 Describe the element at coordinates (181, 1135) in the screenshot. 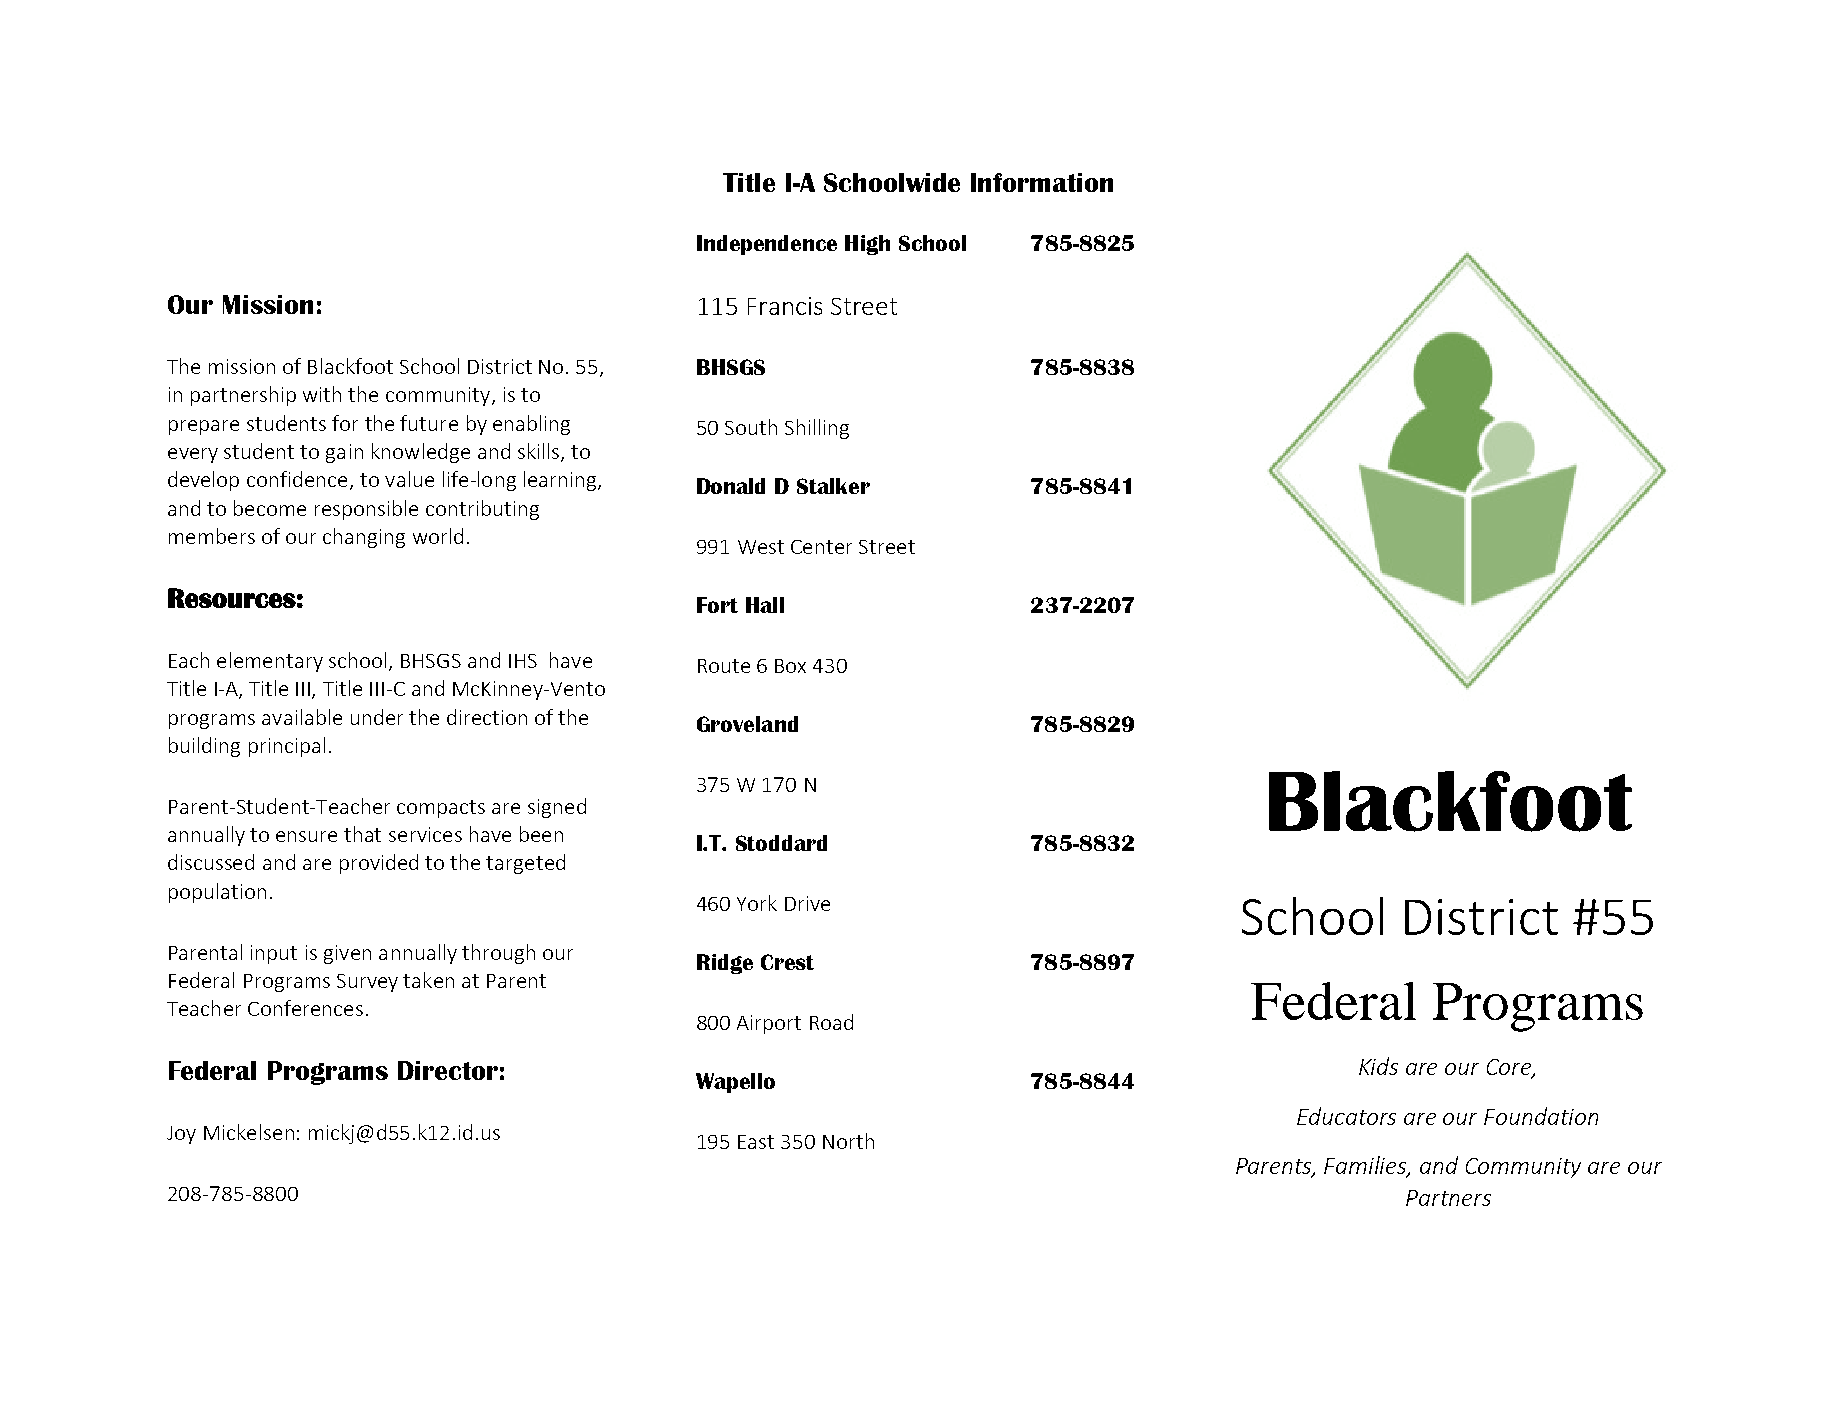

I see `Joy` at that location.
